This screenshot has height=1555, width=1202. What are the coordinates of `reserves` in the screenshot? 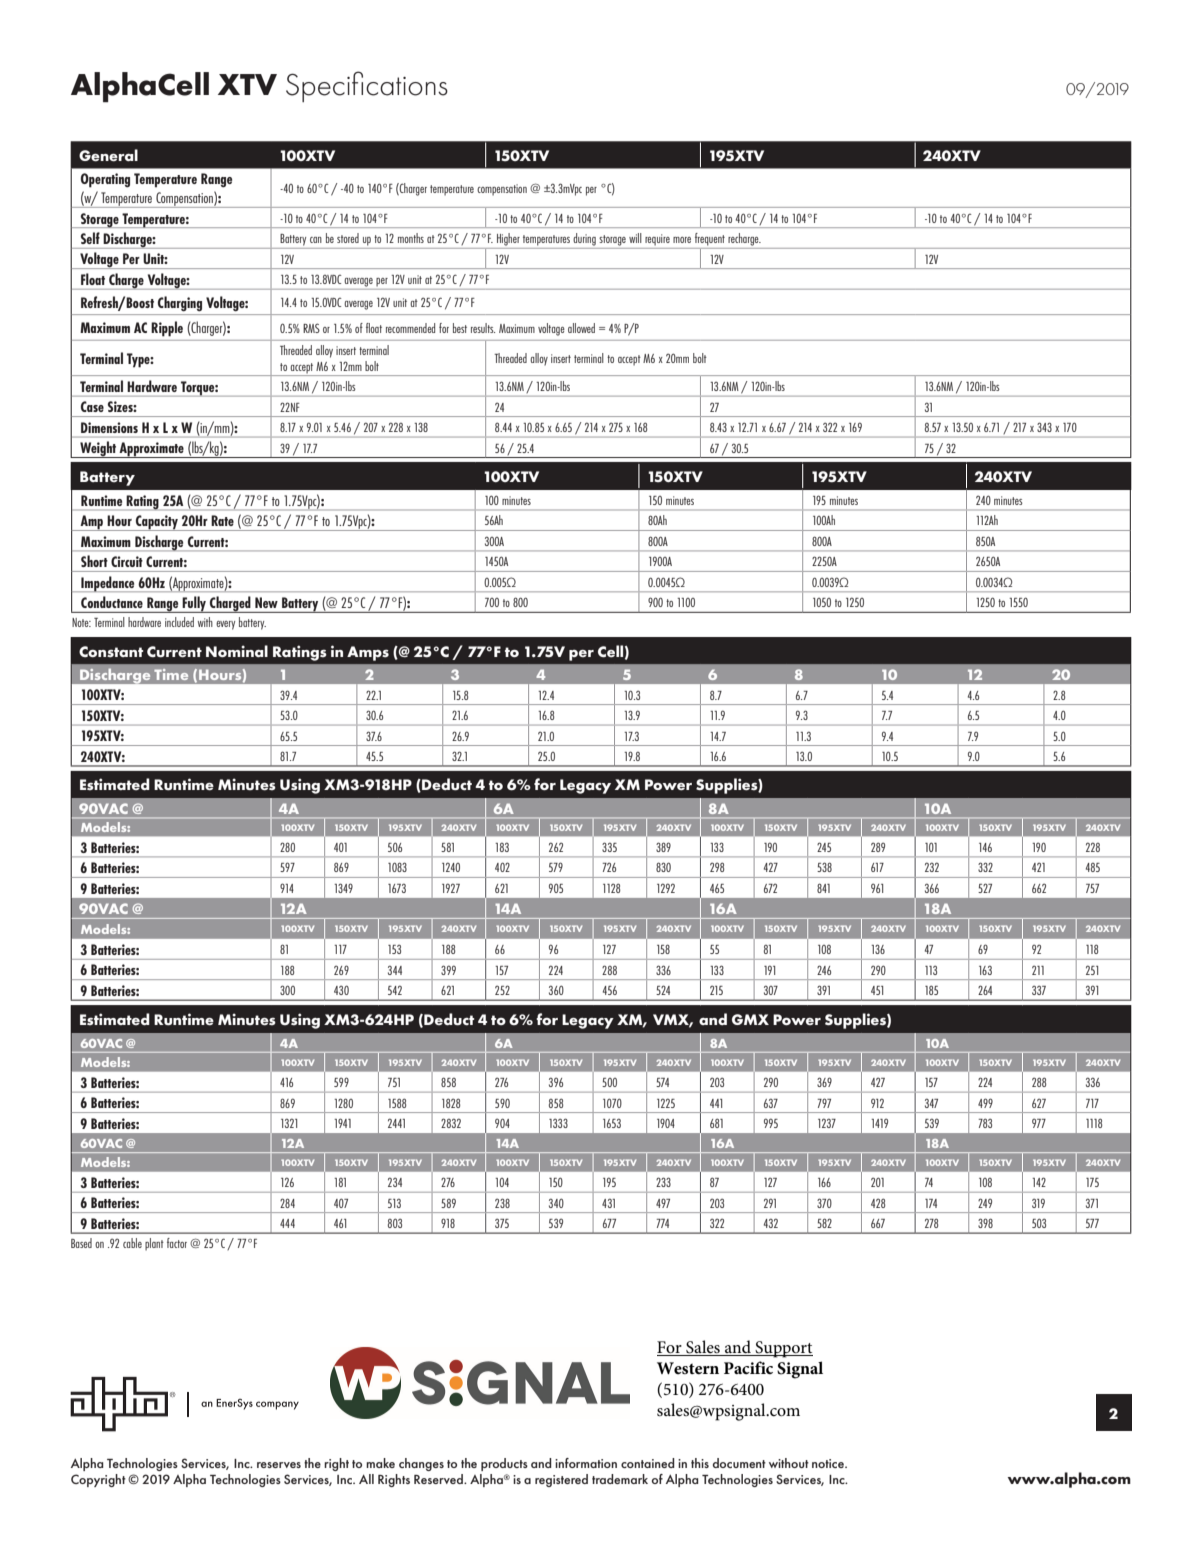 It's located at (279, 1465).
